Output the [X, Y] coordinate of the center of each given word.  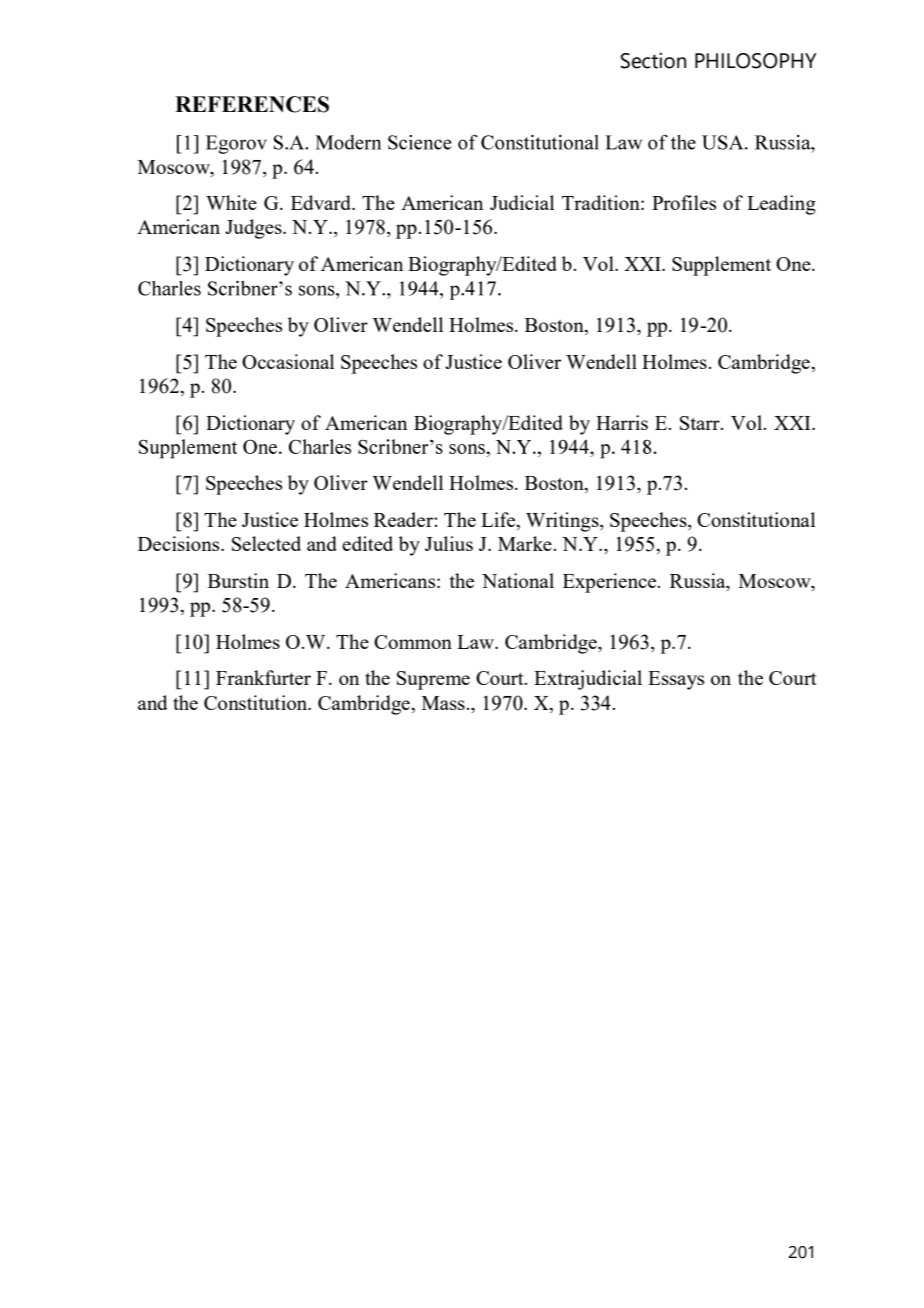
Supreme [433, 680]
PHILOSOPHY [756, 61]
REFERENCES [252, 104]
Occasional [288, 361]
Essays [676, 680]
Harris [622, 422]
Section [653, 60]
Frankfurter [263, 677]
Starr [701, 423]
